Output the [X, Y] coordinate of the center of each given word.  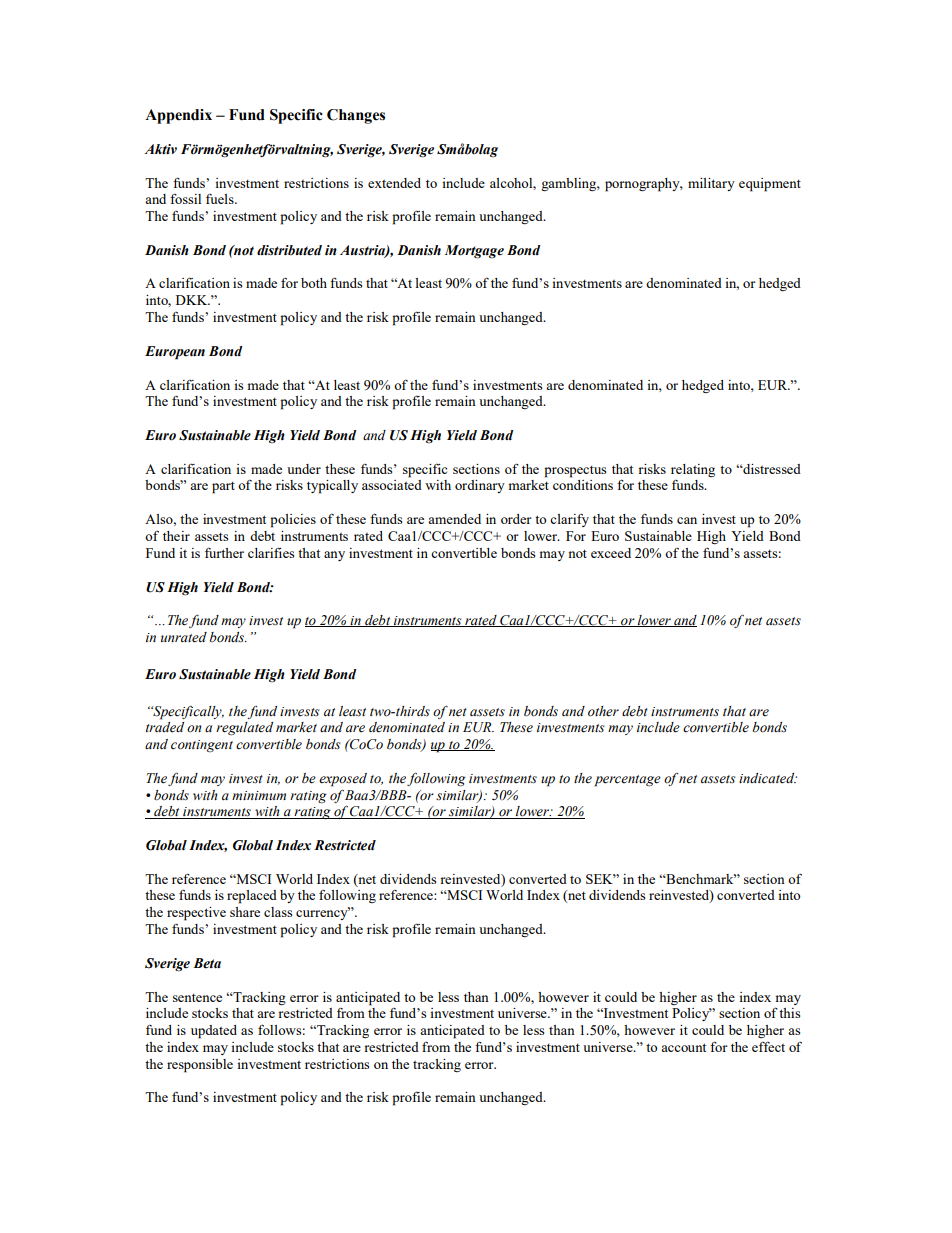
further [224, 553]
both [314, 283]
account [683, 1047]
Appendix [178, 116]
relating [693, 470]
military [711, 184]
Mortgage [474, 252]
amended [454, 519]
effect [768, 1047]
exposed [343, 780]
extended [394, 183]
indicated [768, 778]
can [687, 520]
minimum [259, 795]
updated [214, 1032]
